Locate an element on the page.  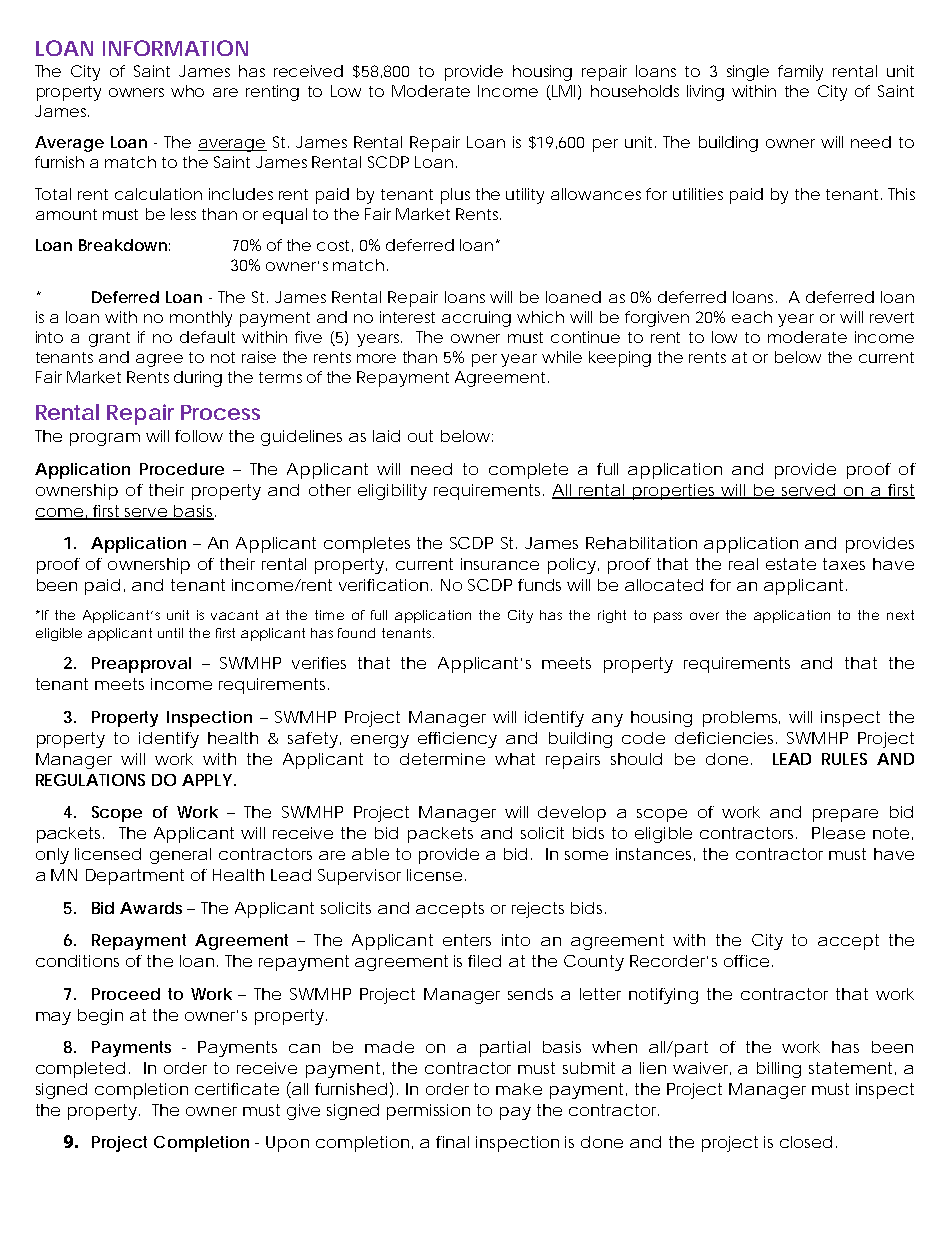
follow is located at coordinates (199, 436).
